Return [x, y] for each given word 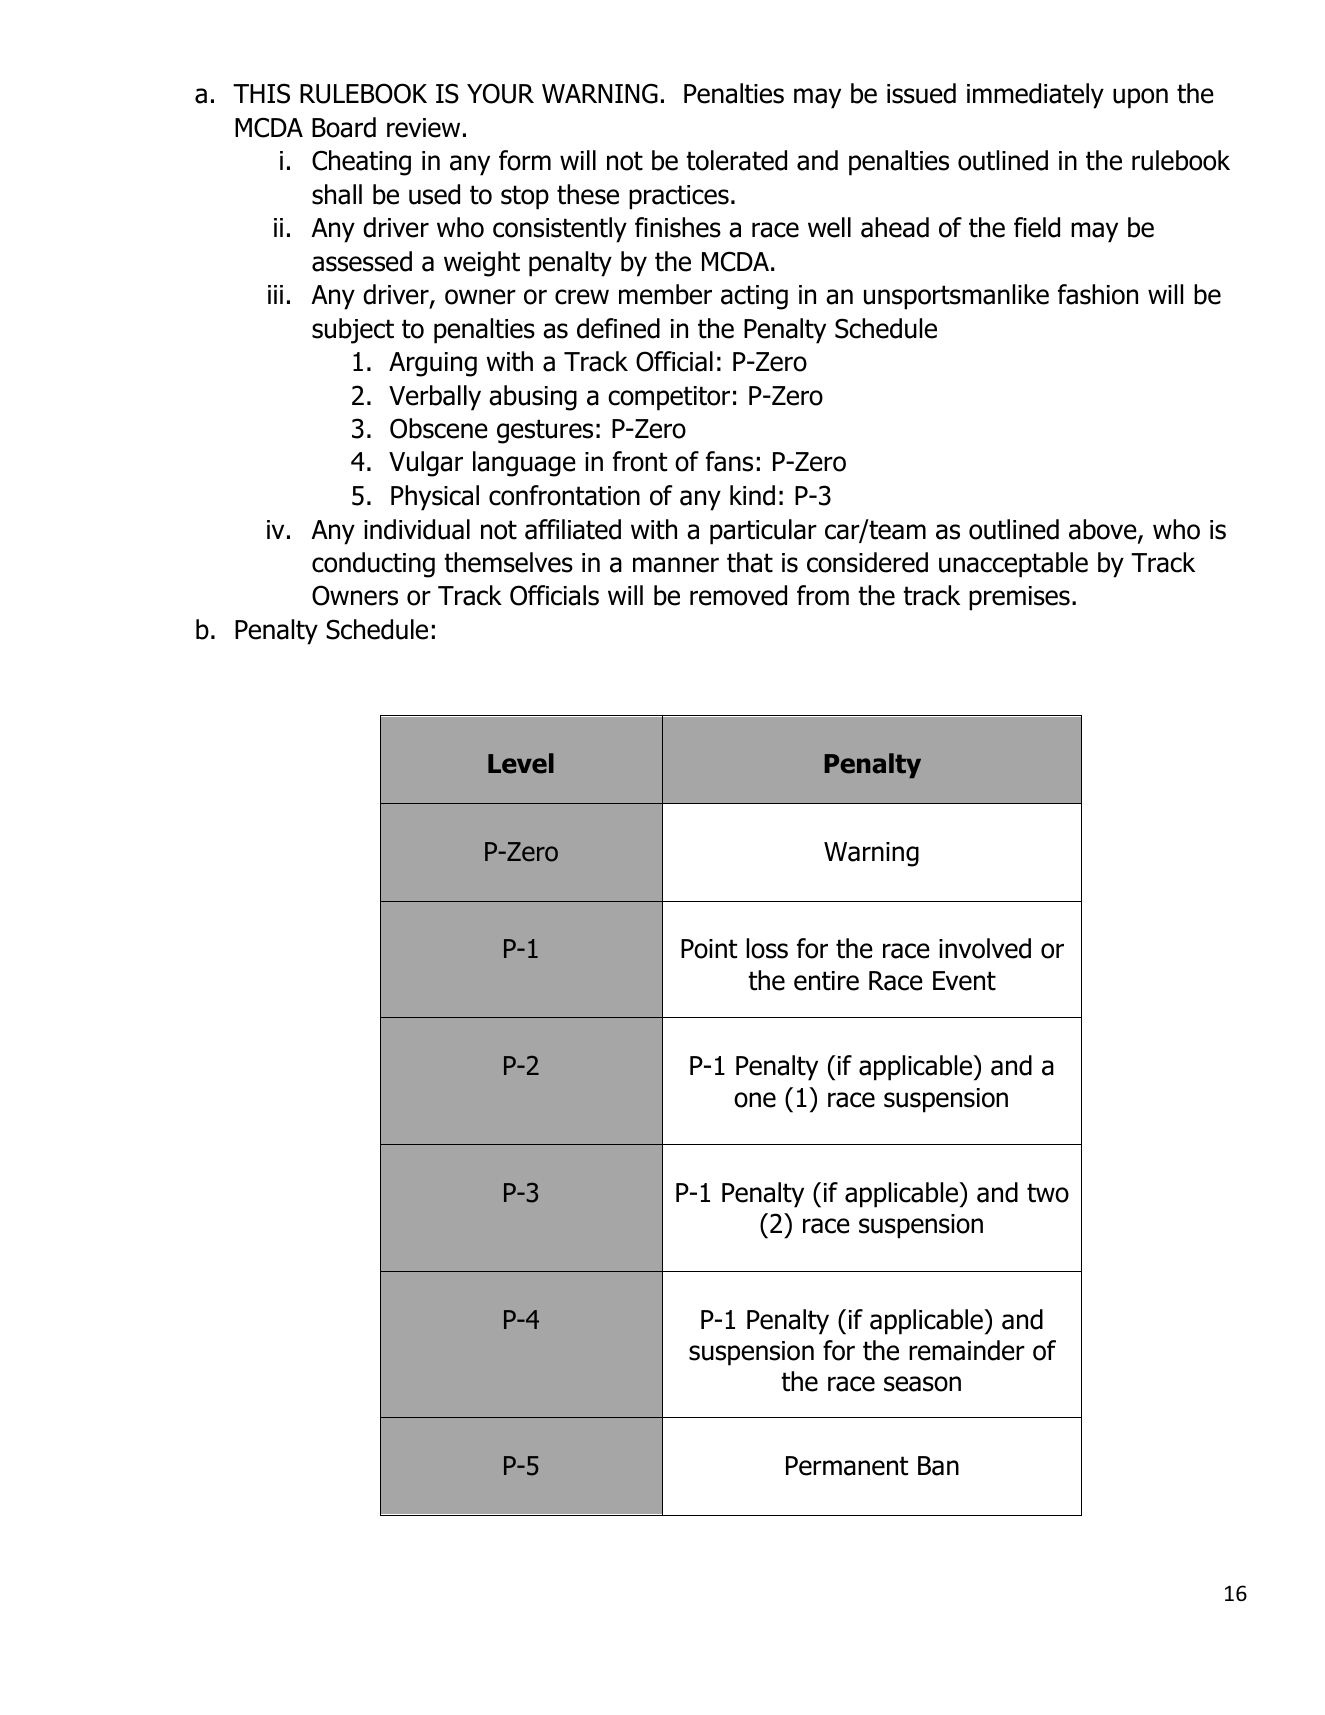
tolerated [736, 160]
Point [709, 949]
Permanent [847, 1466]
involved [985, 948]
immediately [1035, 96]
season [922, 1384]
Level [521, 763]
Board [344, 127]
